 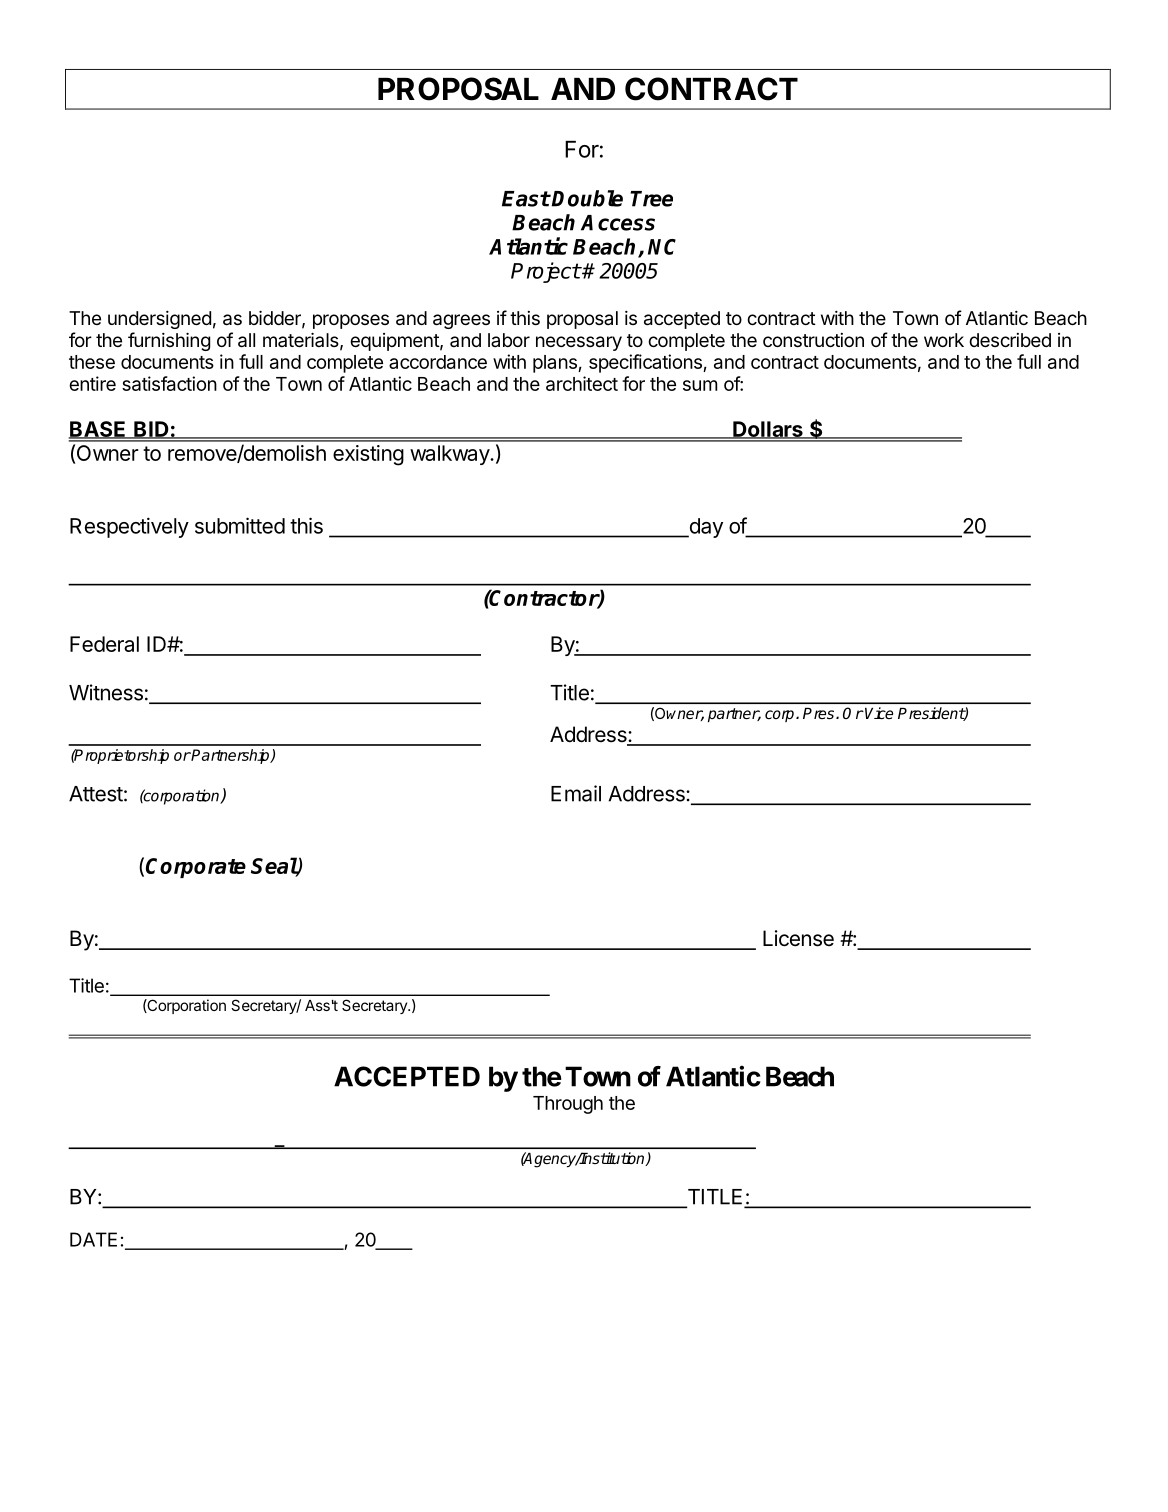 I want to click on East, so click(x=526, y=199).
